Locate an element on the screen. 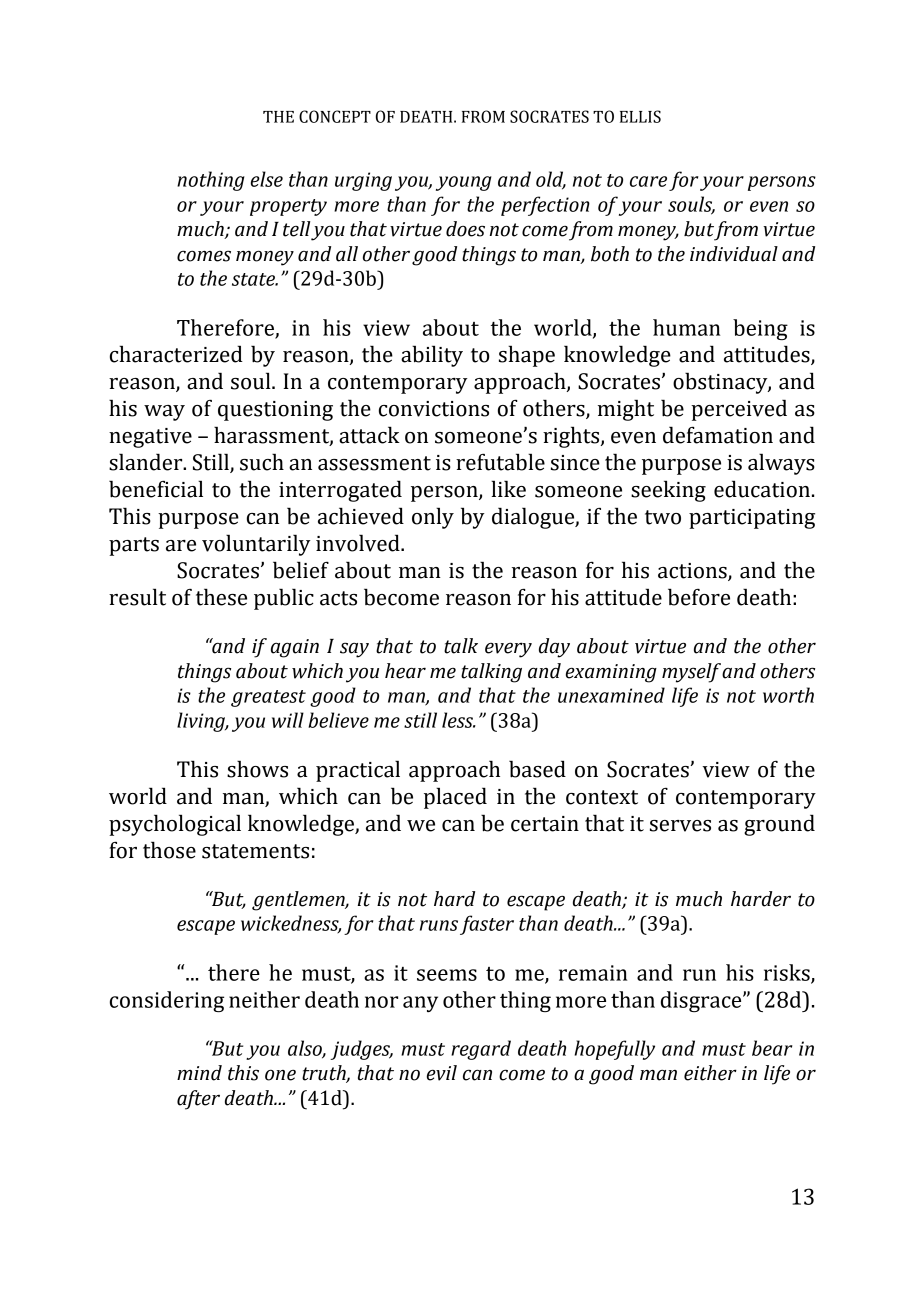  young is located at coordinates (464, 183).
